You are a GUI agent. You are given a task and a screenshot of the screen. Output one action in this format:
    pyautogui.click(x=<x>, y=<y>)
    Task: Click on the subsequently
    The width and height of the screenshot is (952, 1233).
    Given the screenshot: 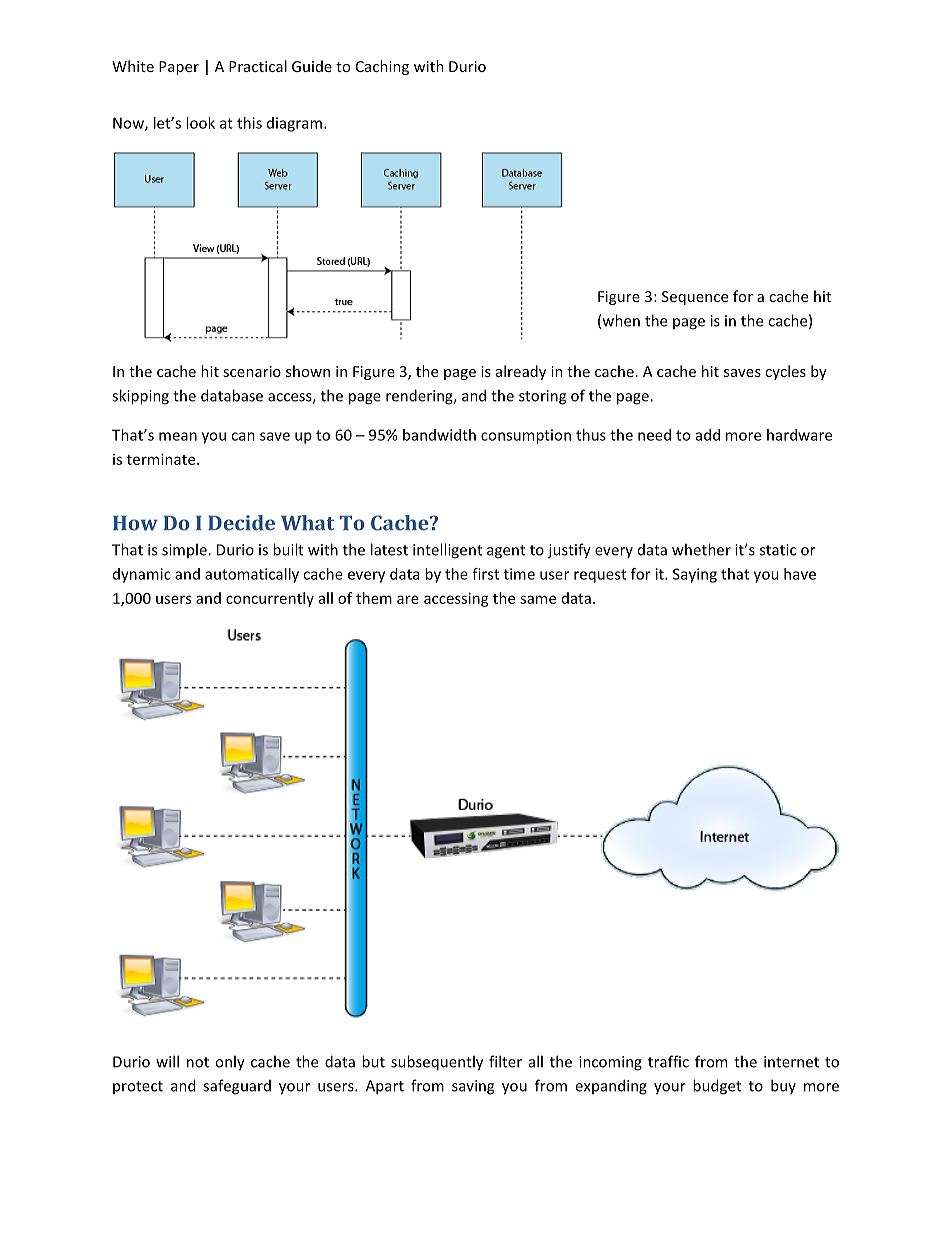 What is the action you would take?
    pyautogui.click(x=437, y=1063)
